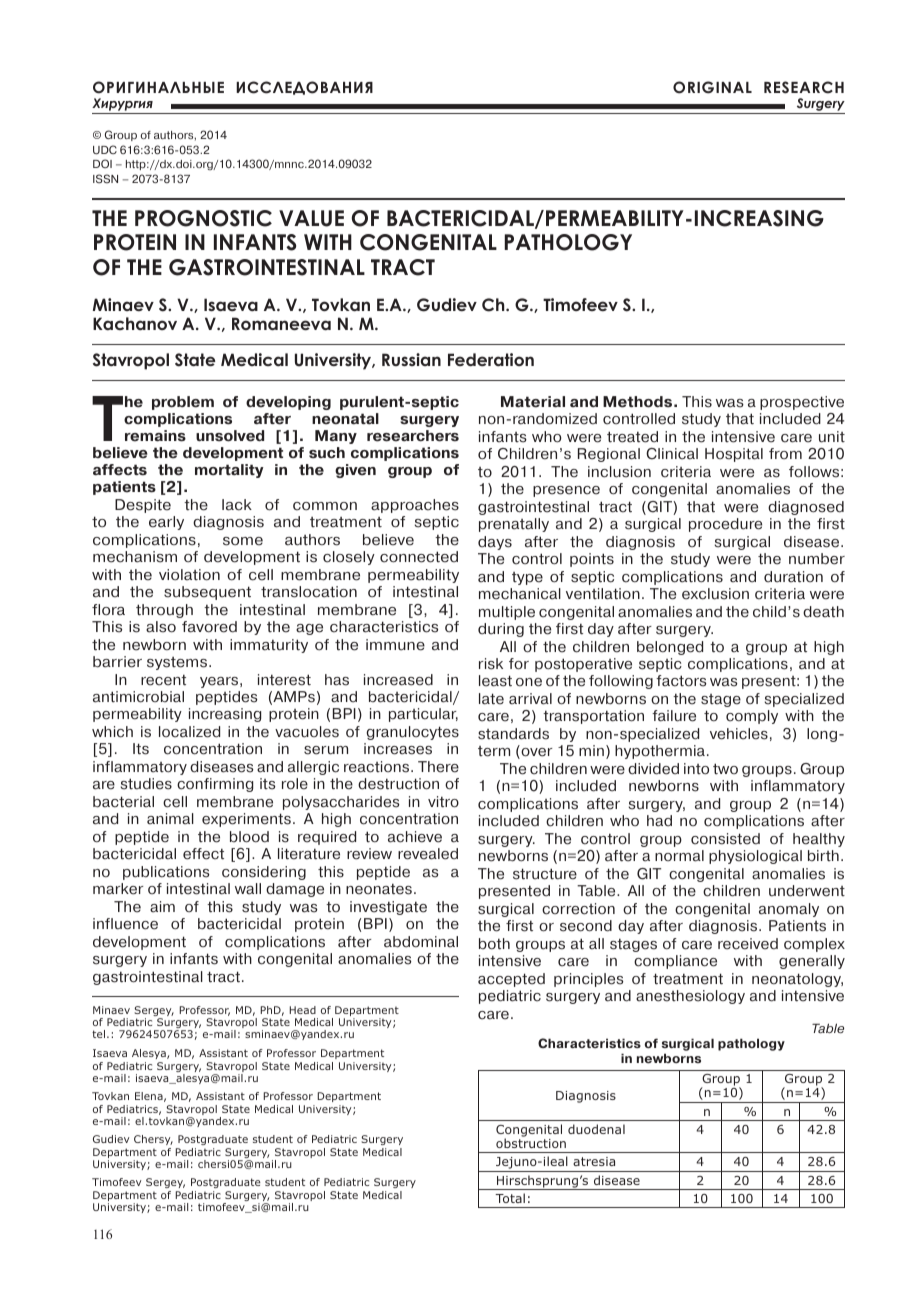 Image resolution: width=924 pixels, height=1308 pixels. Describe the element at coordinates (712, 87) in the image. I see `ORIGINAL` at that location.
